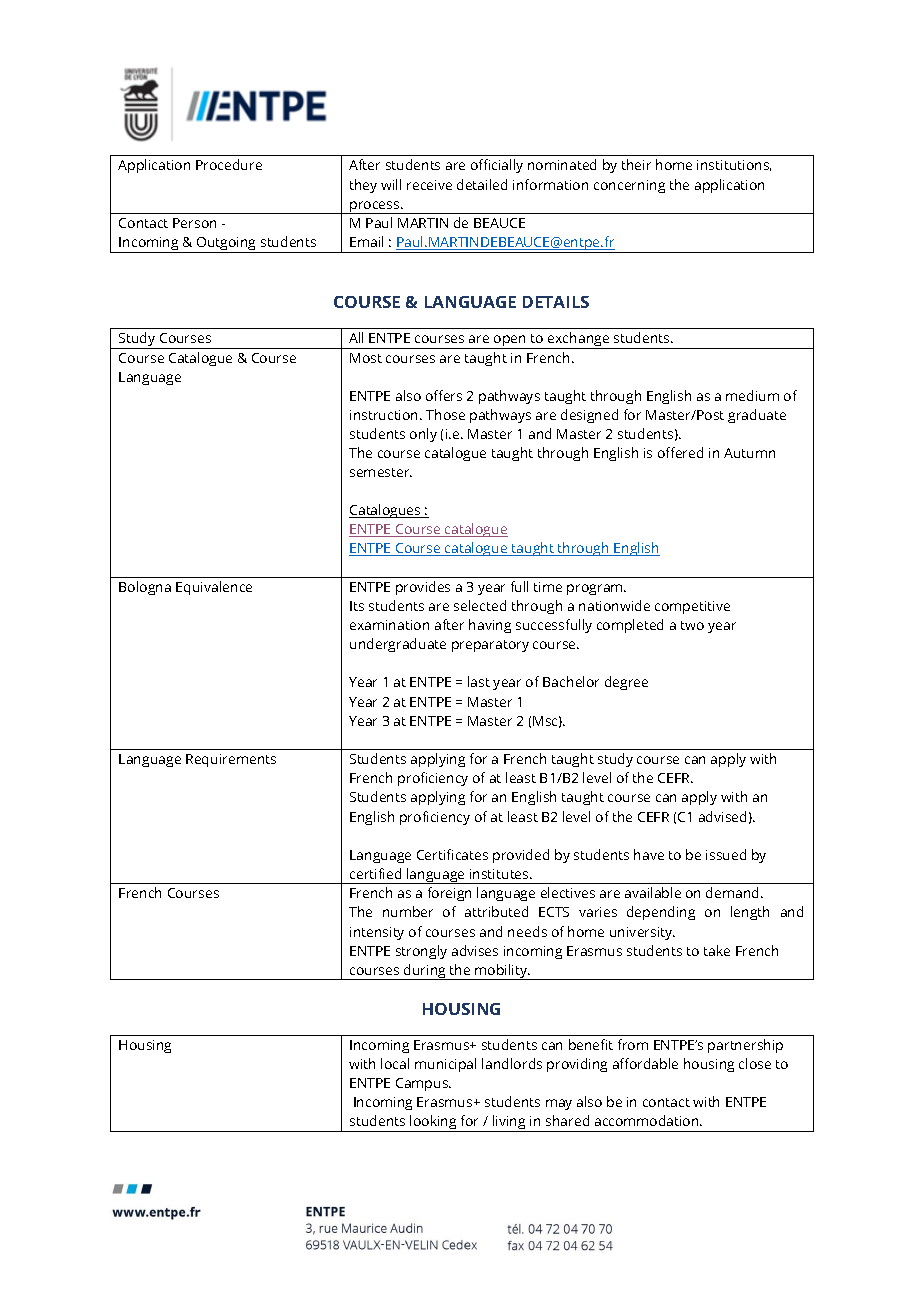  What do you see at coordinates (231, 760) in the screenshot?
I see `Requirements` at bounding box center [231, 760].
